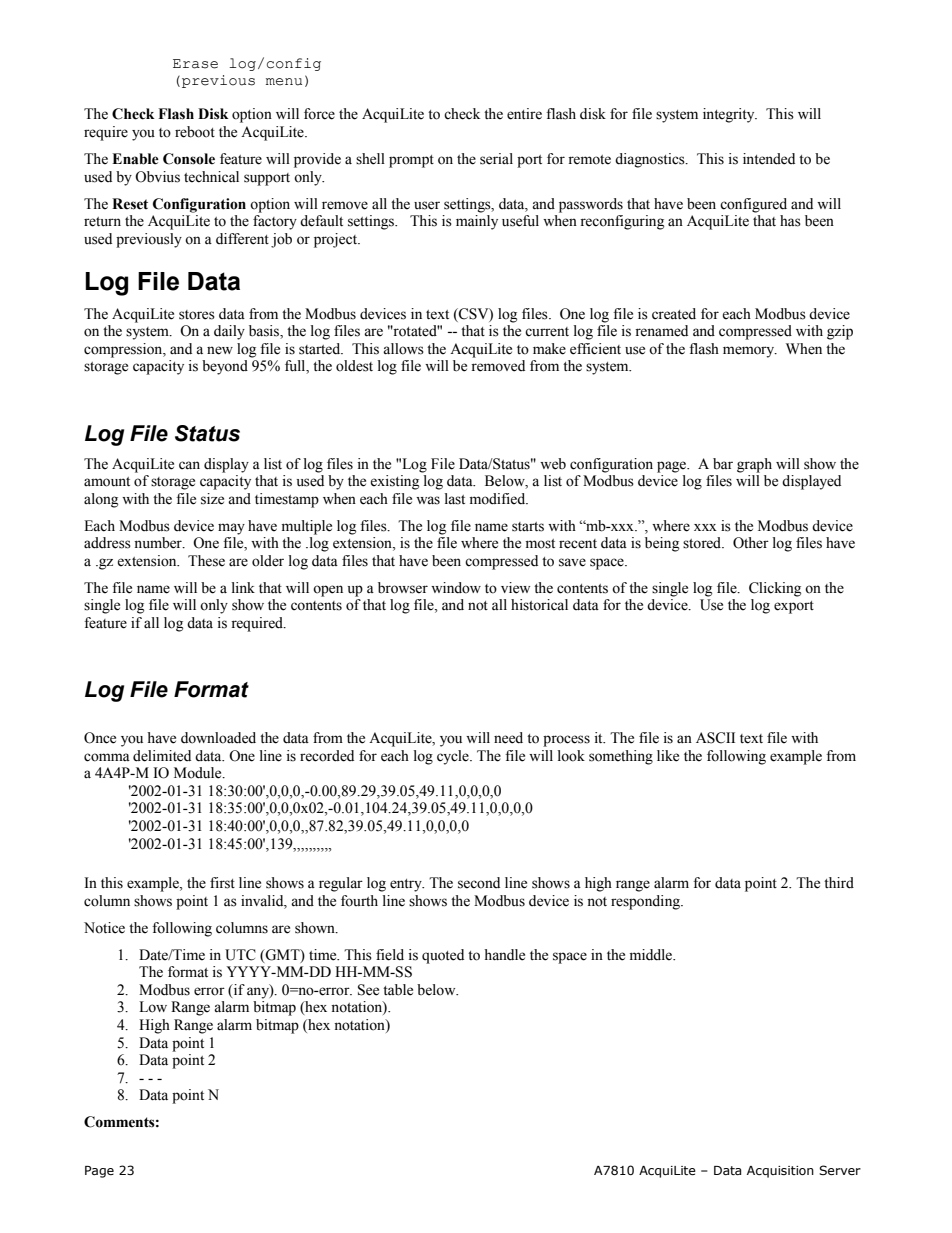 This screenshot has height=1233, width=952. What do you see at coordinates (547, 332) in the screenshot?
I see `current` at bounding box center [547, 332].
